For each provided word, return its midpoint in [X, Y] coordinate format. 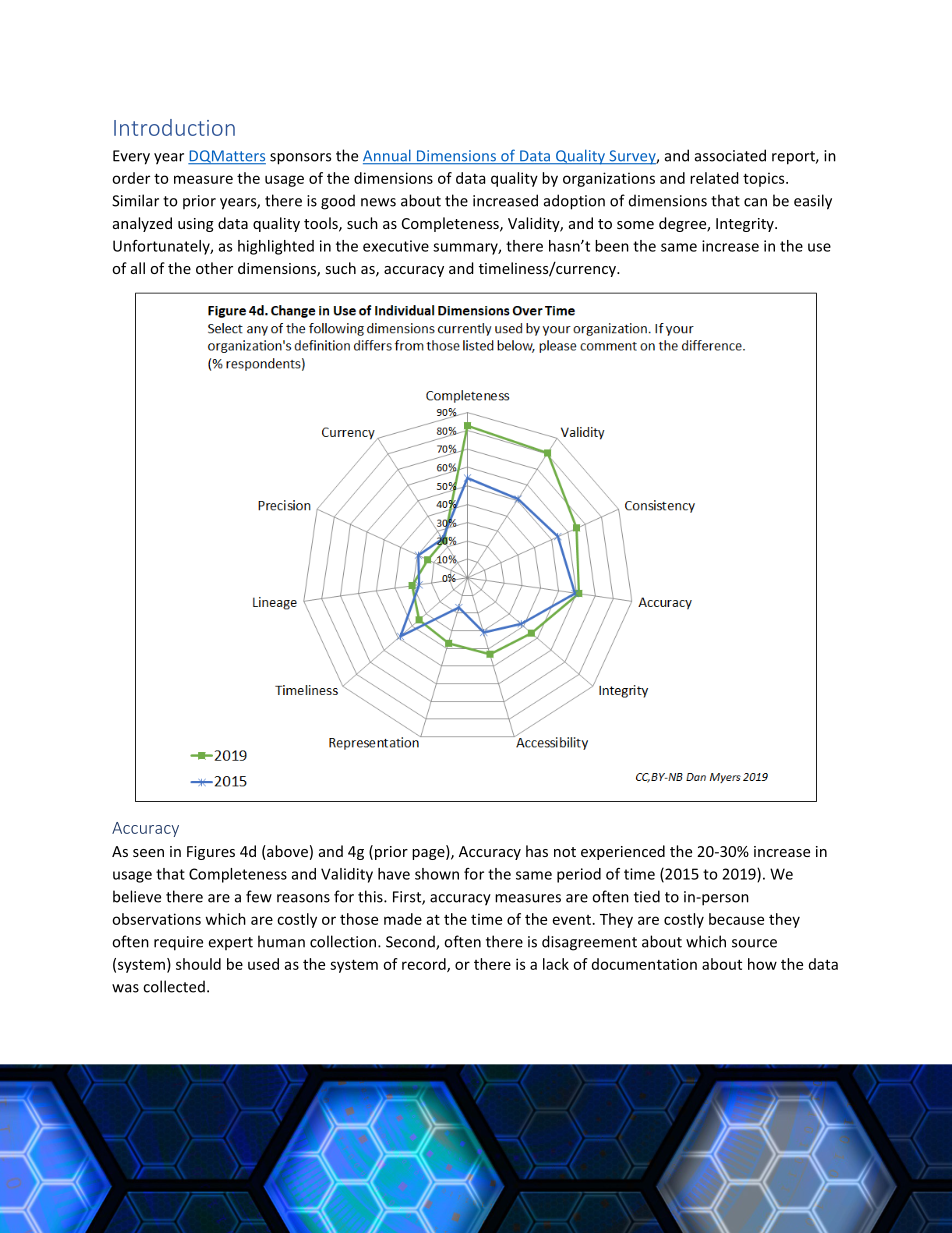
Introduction [174, 127]
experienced [623, 852]
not [565, 852]
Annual [388, 156]
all [138, 268]
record [425, 965]
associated [730, 155]
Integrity [746, 225]
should [198, 964]
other [214, 268]
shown [437, 874]
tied [647, 896]
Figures [211, 853]
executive [396, 246]
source [754, 943]
